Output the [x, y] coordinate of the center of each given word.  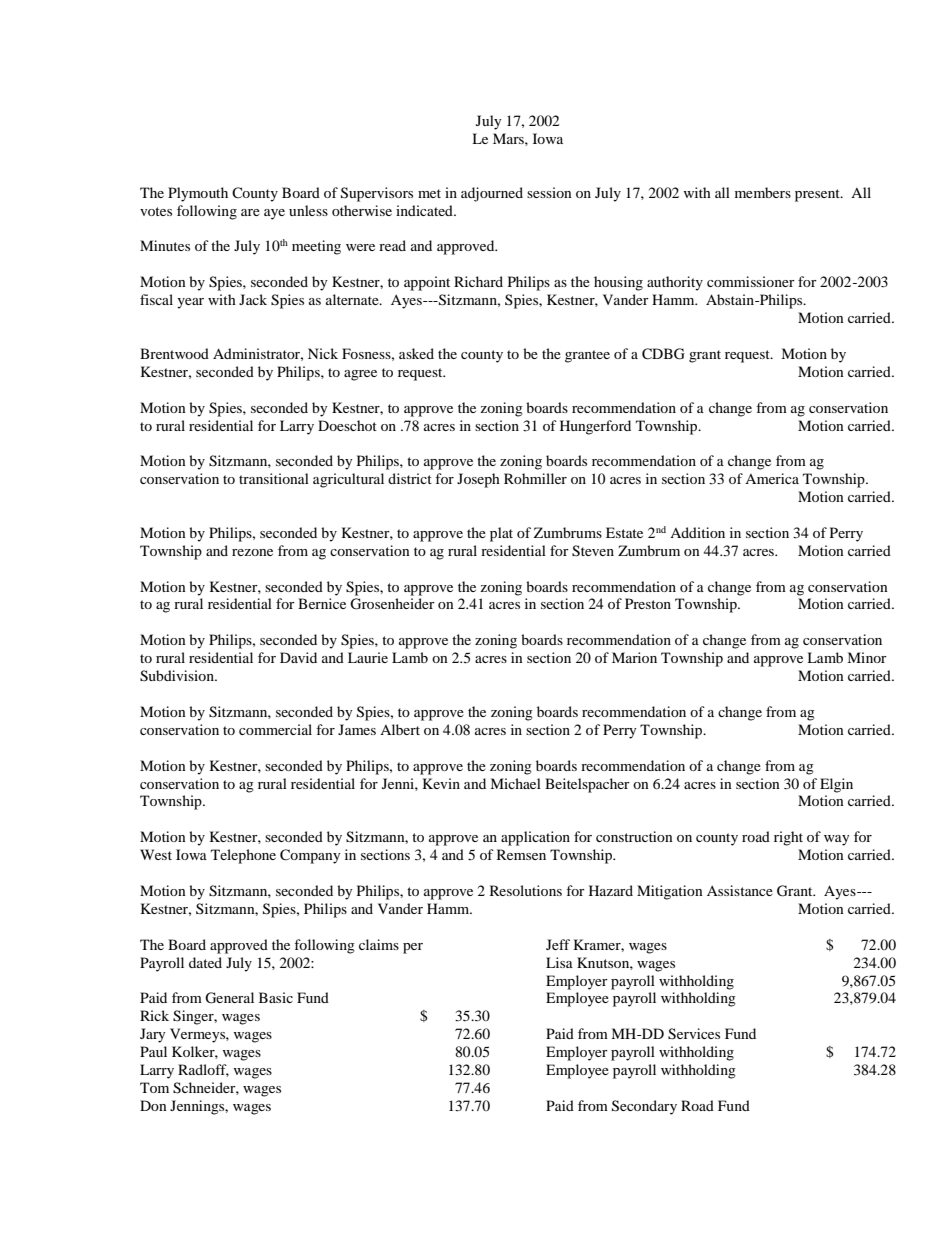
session [549, 192]
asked [416, 353]
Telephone [243, 856]
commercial [275, 729]
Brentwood [174, 353]
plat [501, 534]
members [763, 192]
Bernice [322, 603]
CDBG [663, 354]
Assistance [740, 890]
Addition [697, 532]
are [250, 212]
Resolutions [526, 890]
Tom [154, 1087]
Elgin [836, 785]
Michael [515, 783]
